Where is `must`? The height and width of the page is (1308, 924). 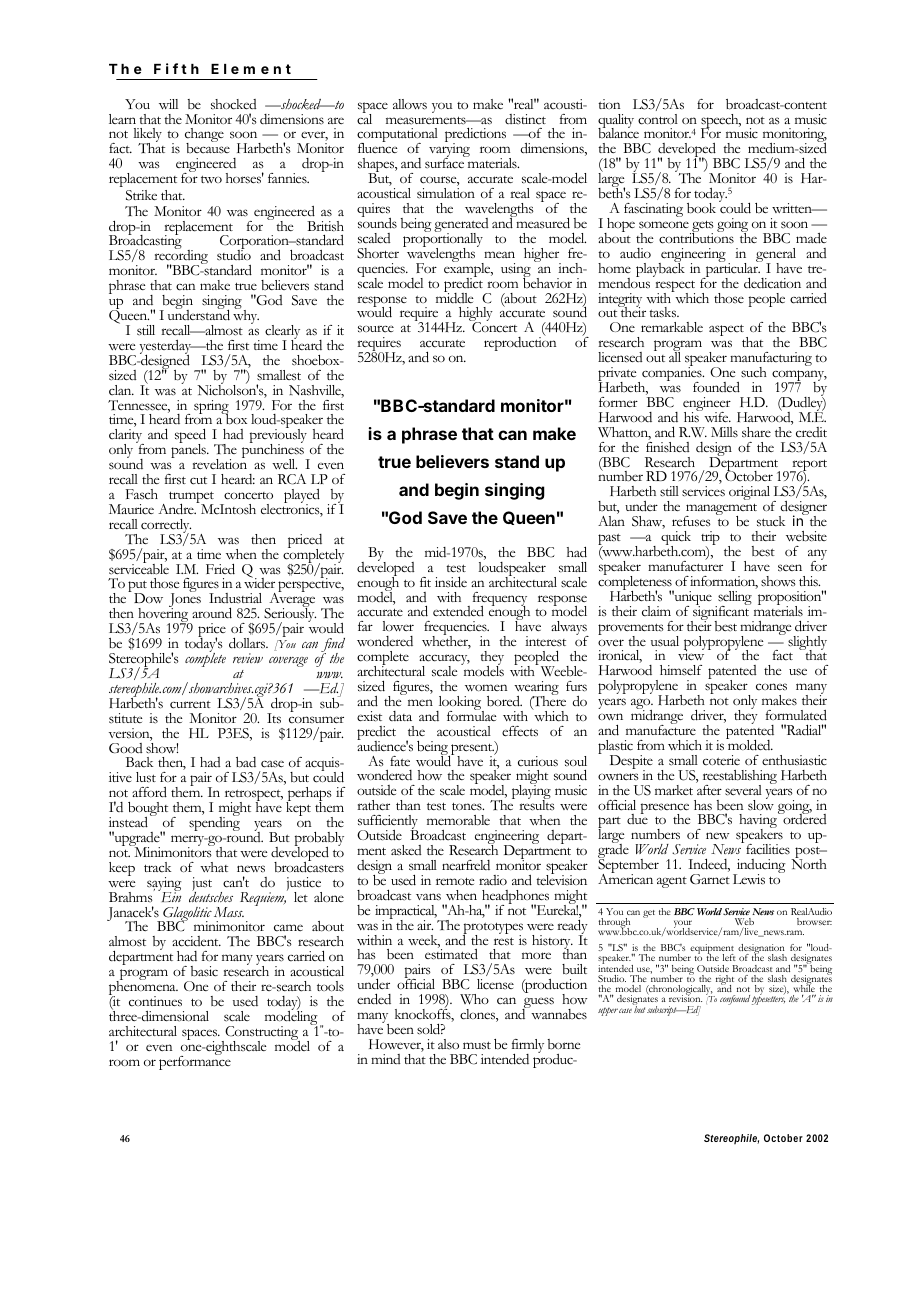 must is located at coordinates (477, 1046).
